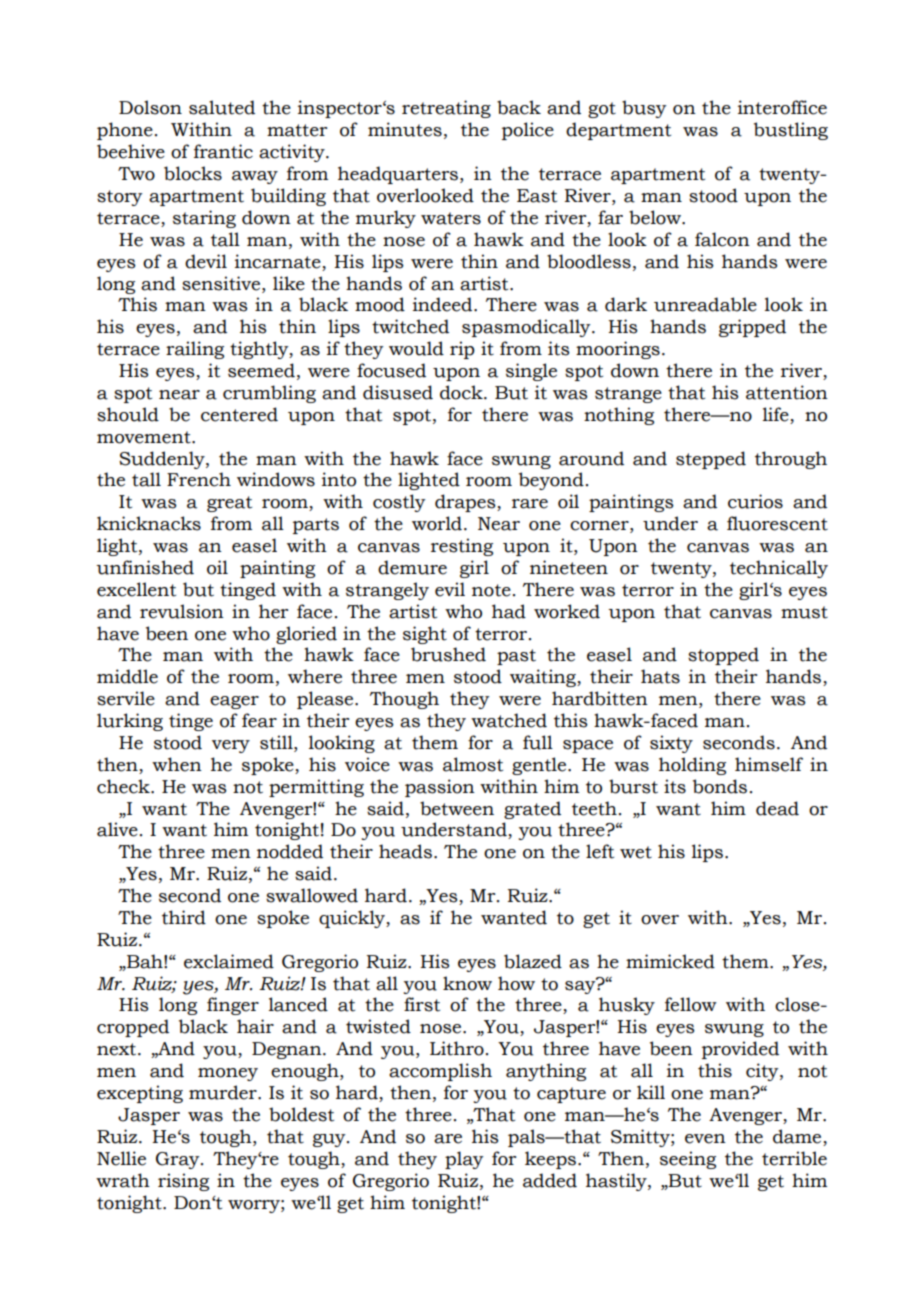  I want to click on would, so click(416, 348).
